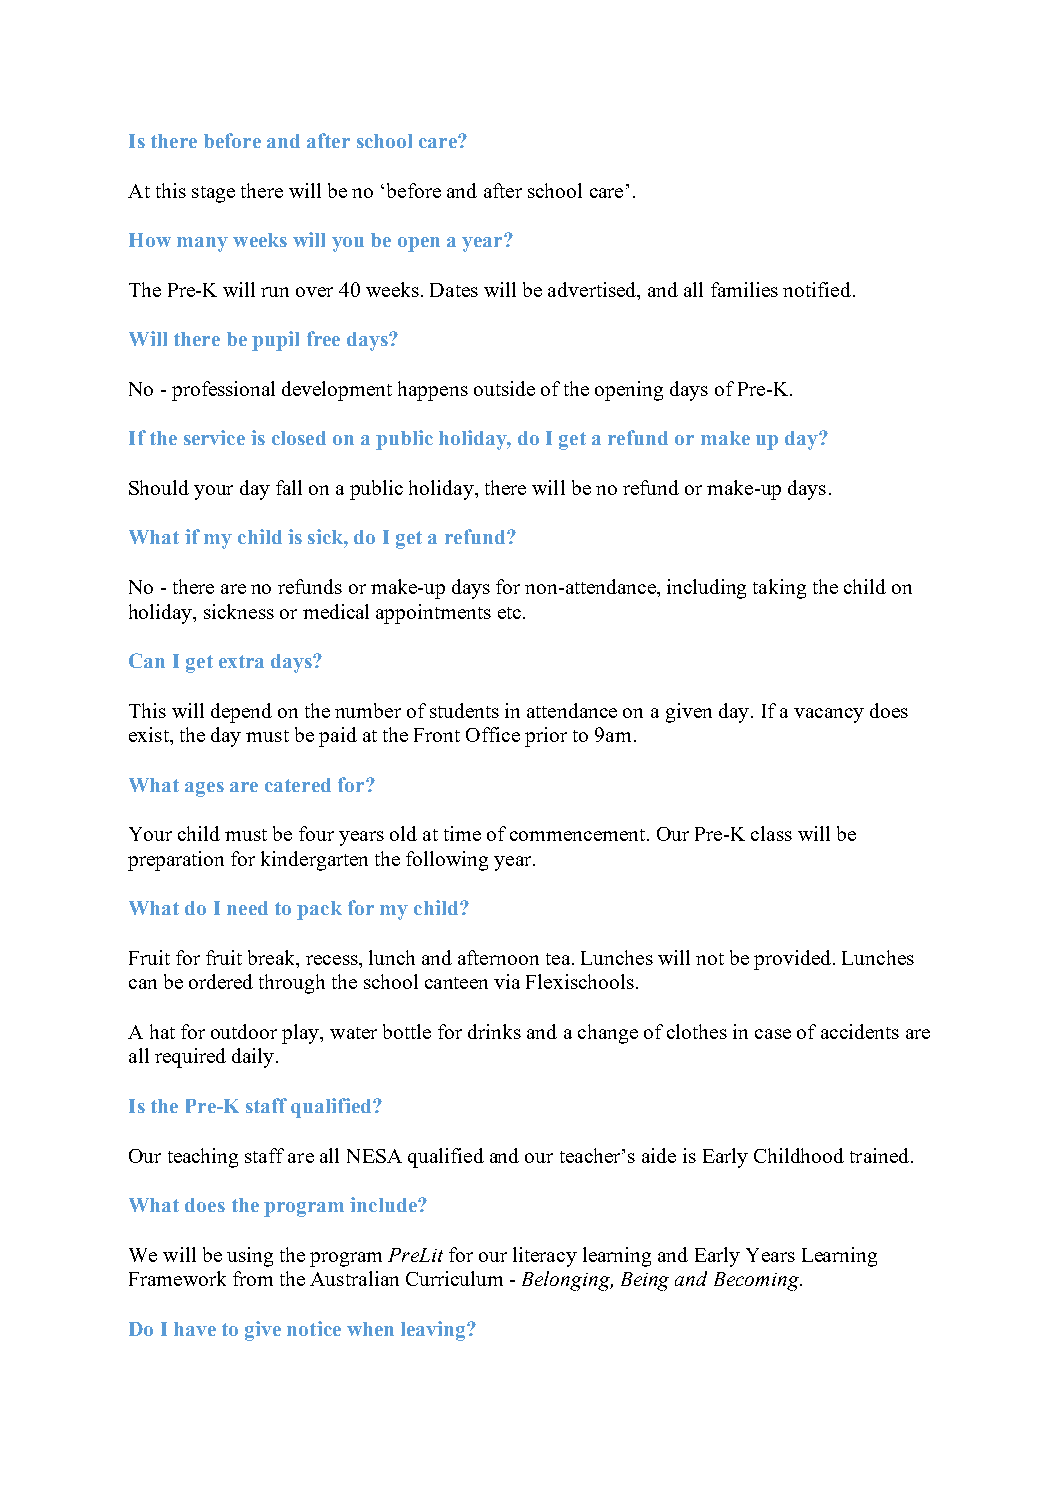  Describe the element at coordinates (454, 290) in the screenshot. I see `Dates` at that location.
